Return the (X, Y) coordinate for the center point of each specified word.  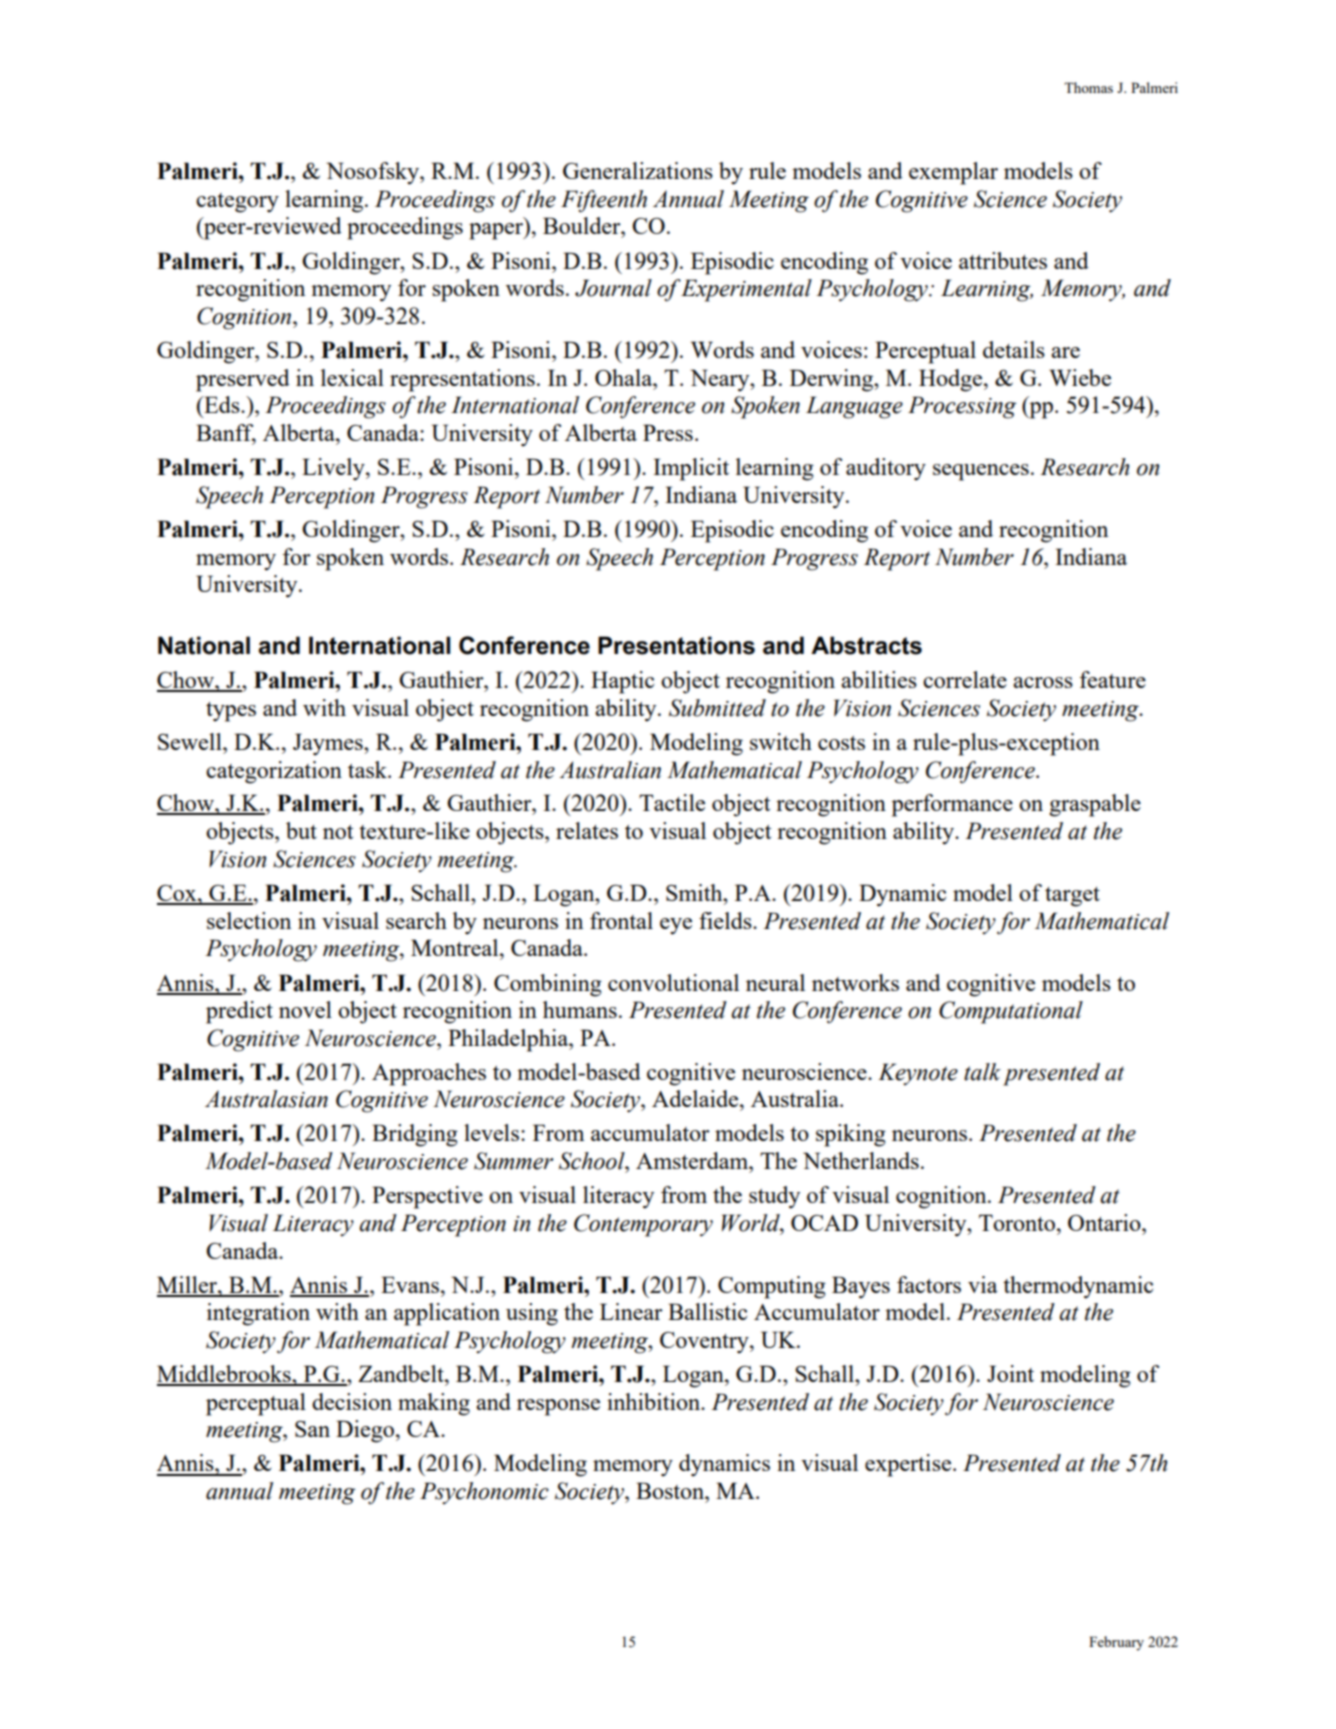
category (237, 203)
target (1072, 897)
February (1116, 1643)
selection (249, 920)
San (312, 1429)
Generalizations (638, 170)
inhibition (655, 1401)
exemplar (953, 173)
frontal (621, 920)
